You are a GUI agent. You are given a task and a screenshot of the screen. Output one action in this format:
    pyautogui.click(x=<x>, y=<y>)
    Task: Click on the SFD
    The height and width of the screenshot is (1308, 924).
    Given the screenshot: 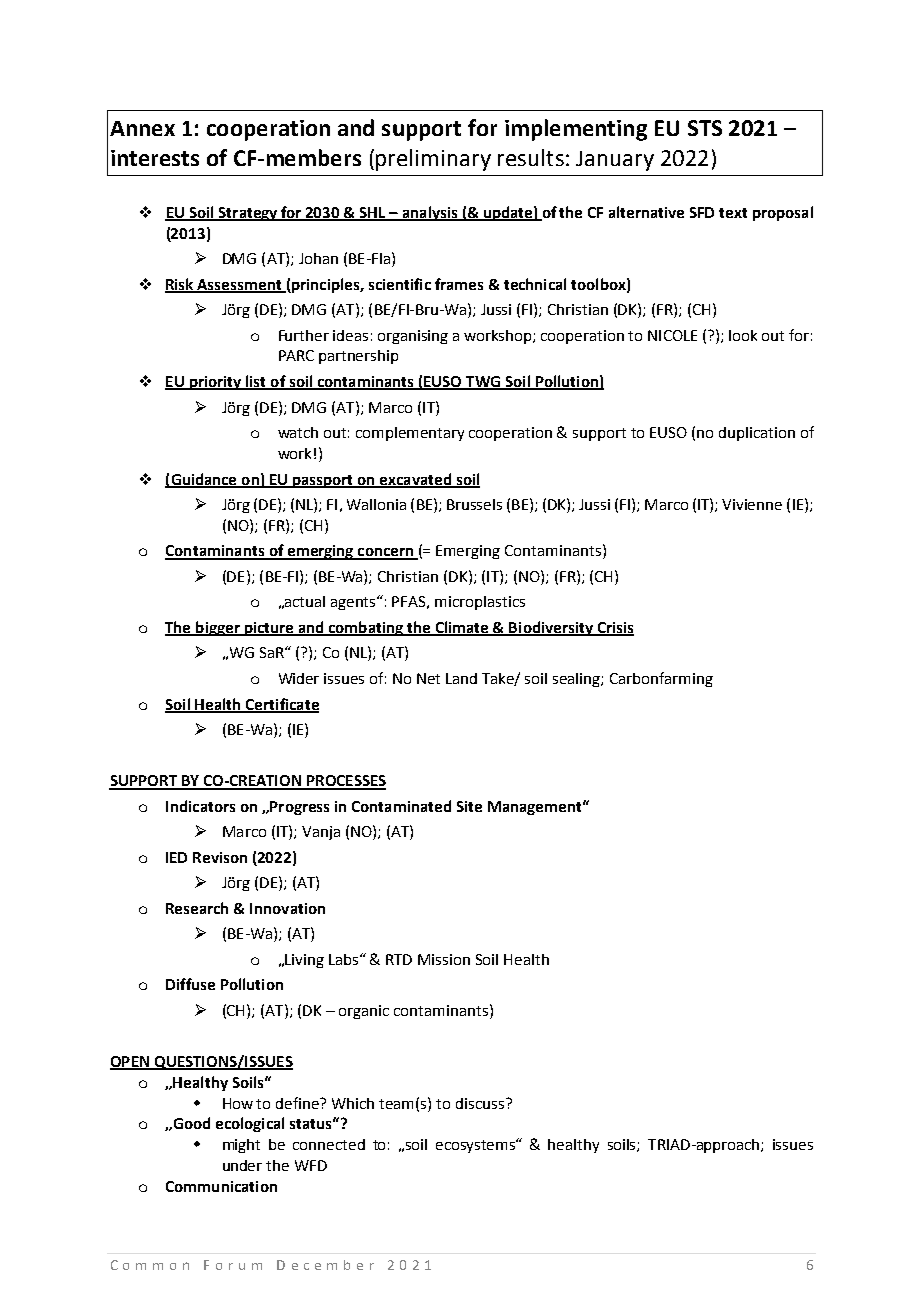 What is the action you would take?
    pyautogui.click(x=702, y=212)
